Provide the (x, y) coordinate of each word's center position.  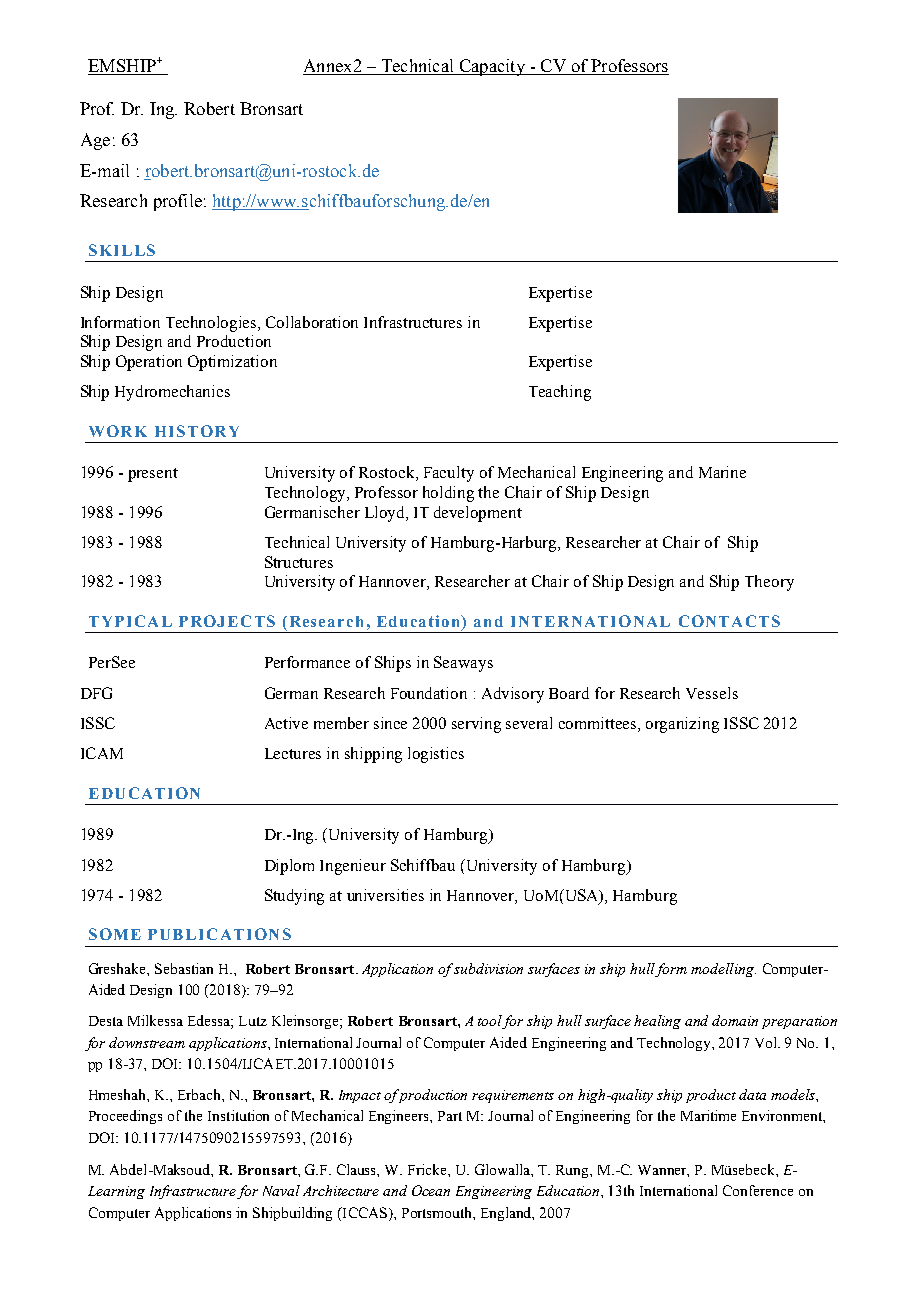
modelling (723, 970)
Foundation (429, 693)
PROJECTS (227, 621)
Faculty (449, 474)
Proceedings (125, 1117)
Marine (722, 472)
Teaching (560, 393)
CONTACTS (729, 621)
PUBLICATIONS (219, 934)
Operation (149, 363)
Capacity (492, 67)
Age (95, 141)
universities (385, 895)
